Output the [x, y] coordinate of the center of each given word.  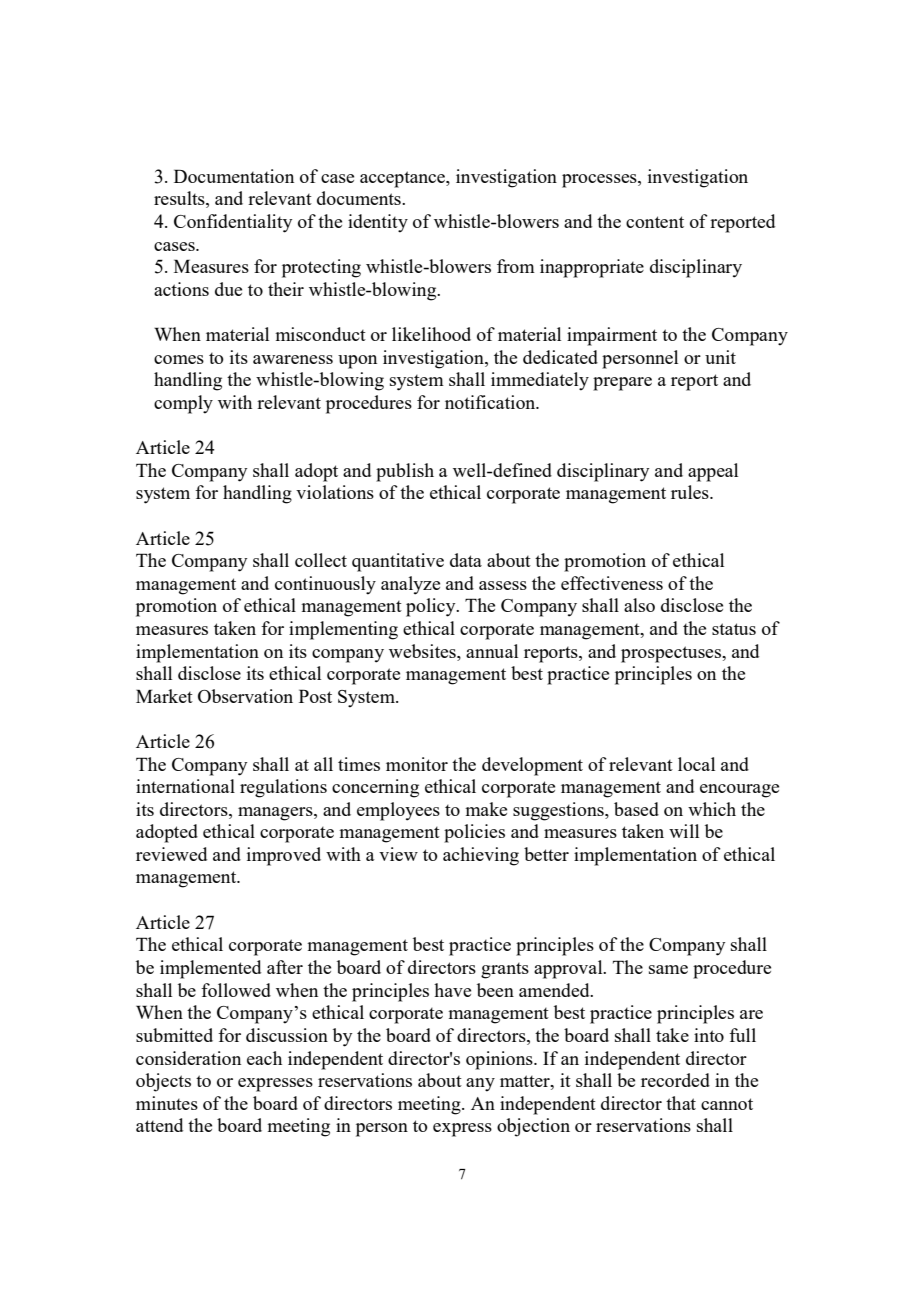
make [486, 809]
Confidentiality [233, 223]
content [655, 222]
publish [405, 472]
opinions [500, 1060]
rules [691, 492]
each [264, 1058]
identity [378, 223]
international [185, 786]
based [636, 809]
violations [335, 492]
